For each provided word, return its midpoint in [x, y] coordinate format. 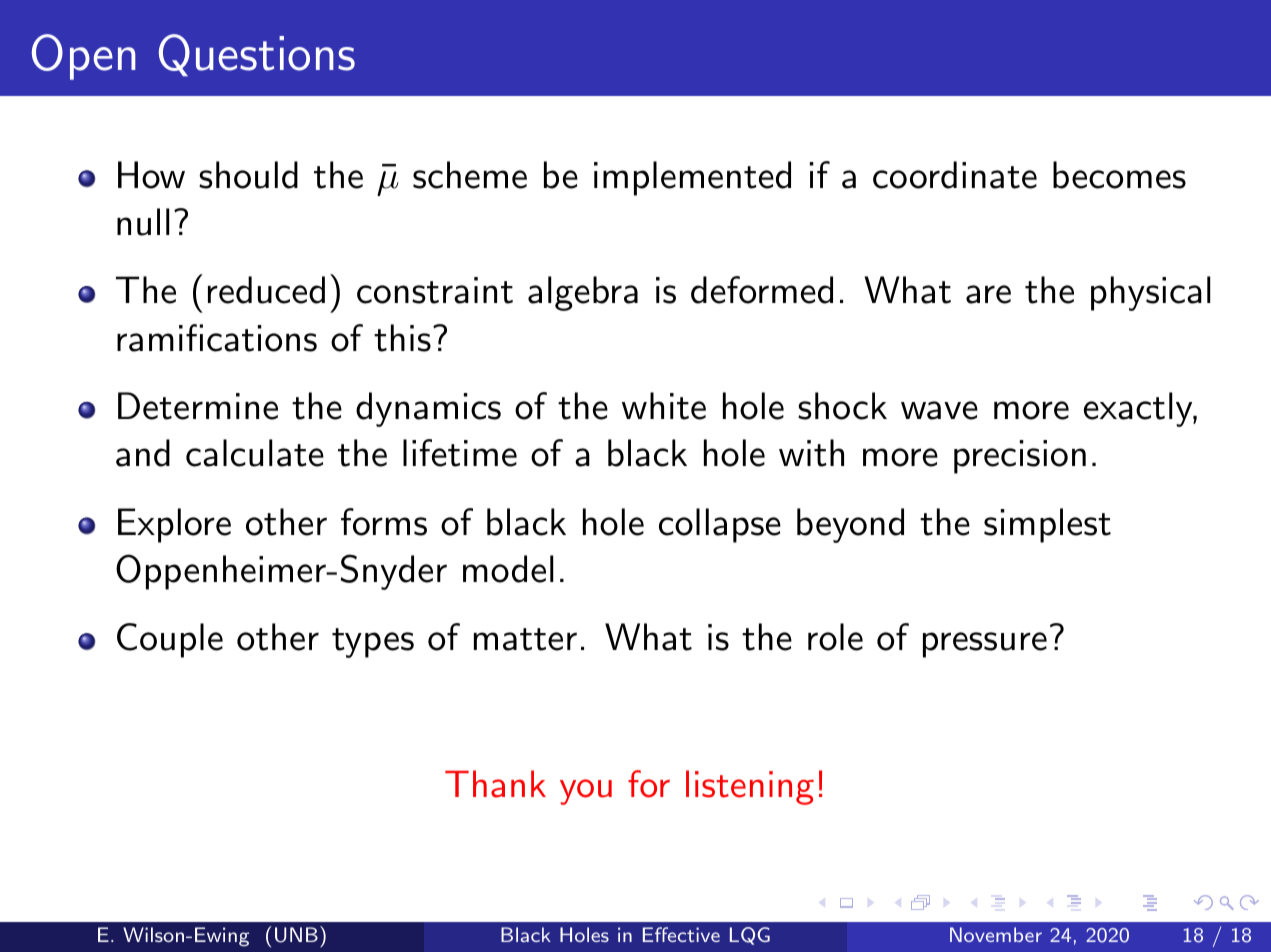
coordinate [955, 175]
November [996, 934]
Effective [681, 934]
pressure [985, 645]
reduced [266, 290]
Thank [495, 784]
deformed [762, 290]
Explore [174, 525]
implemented [692, 178]
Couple [170, 640]
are [988, 294]
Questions [257, 55]
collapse [720, 525]
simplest [1047, 525]
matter [525, 639]
